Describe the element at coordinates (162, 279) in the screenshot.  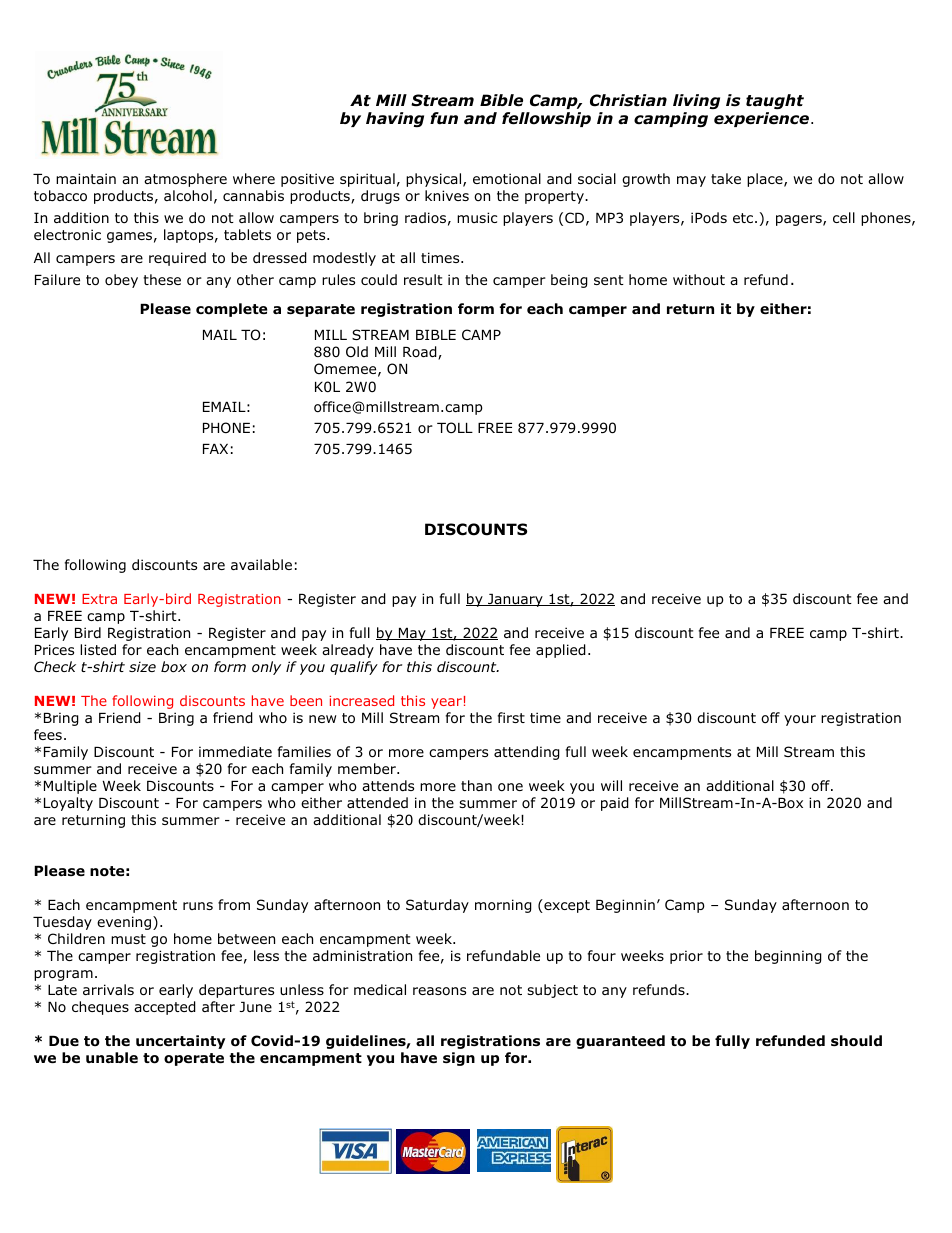
I see `these` at that location.
